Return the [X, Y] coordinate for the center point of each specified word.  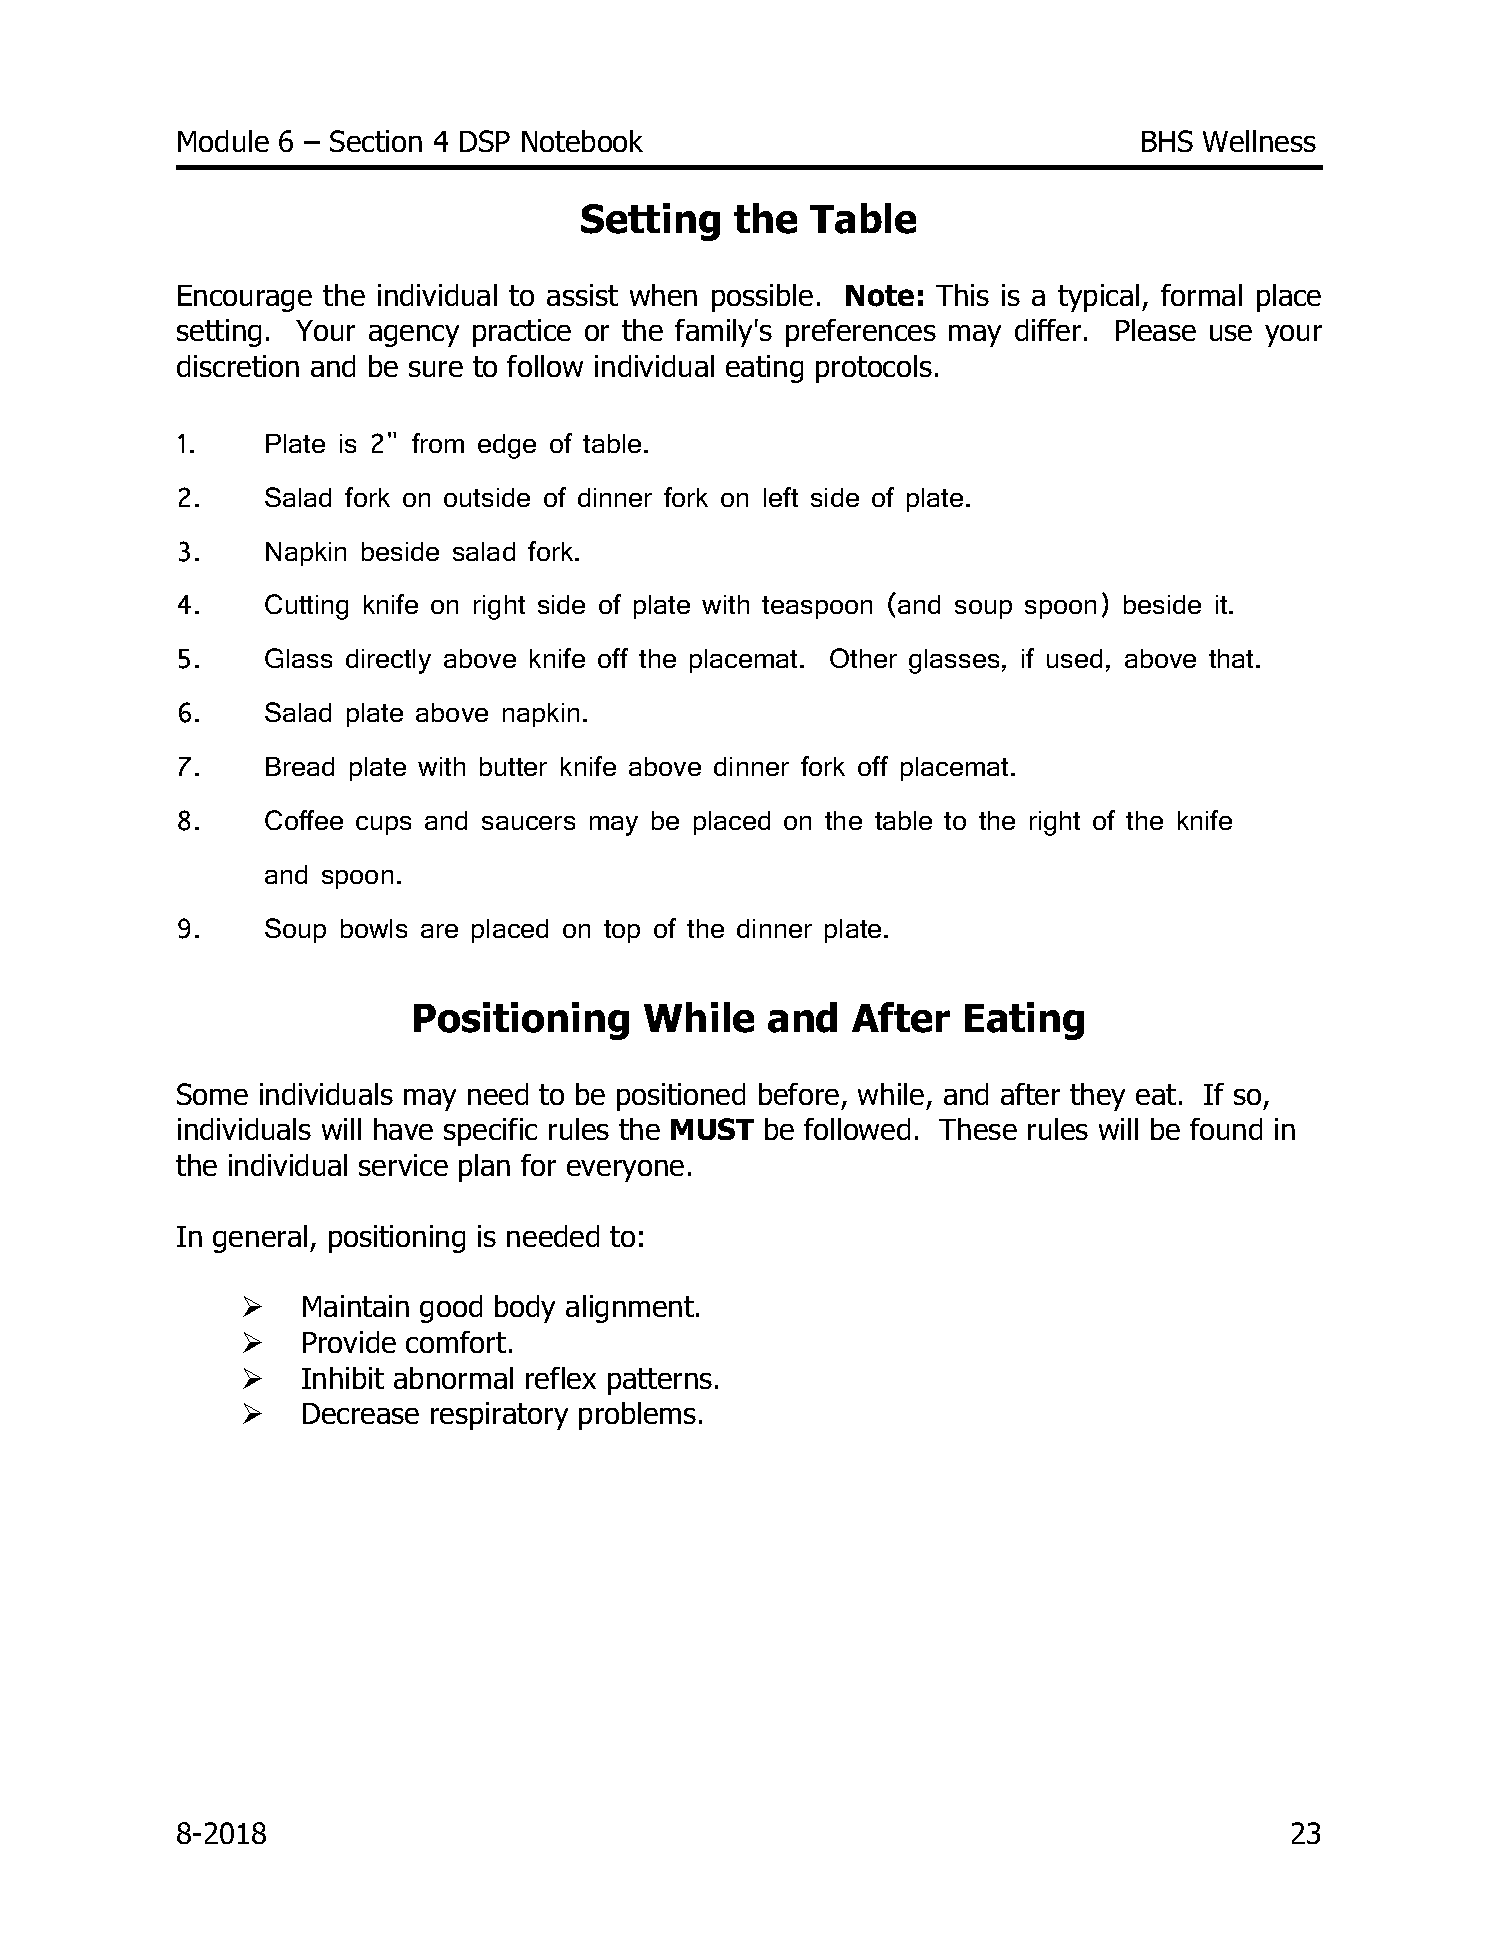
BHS [1167, 141]
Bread [300, 766]
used [1074, 658]
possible [762, 298]
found [1226, 1129]
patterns [660, 1381]
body [525, 1309]
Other [863, 658]
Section [376, 141]
